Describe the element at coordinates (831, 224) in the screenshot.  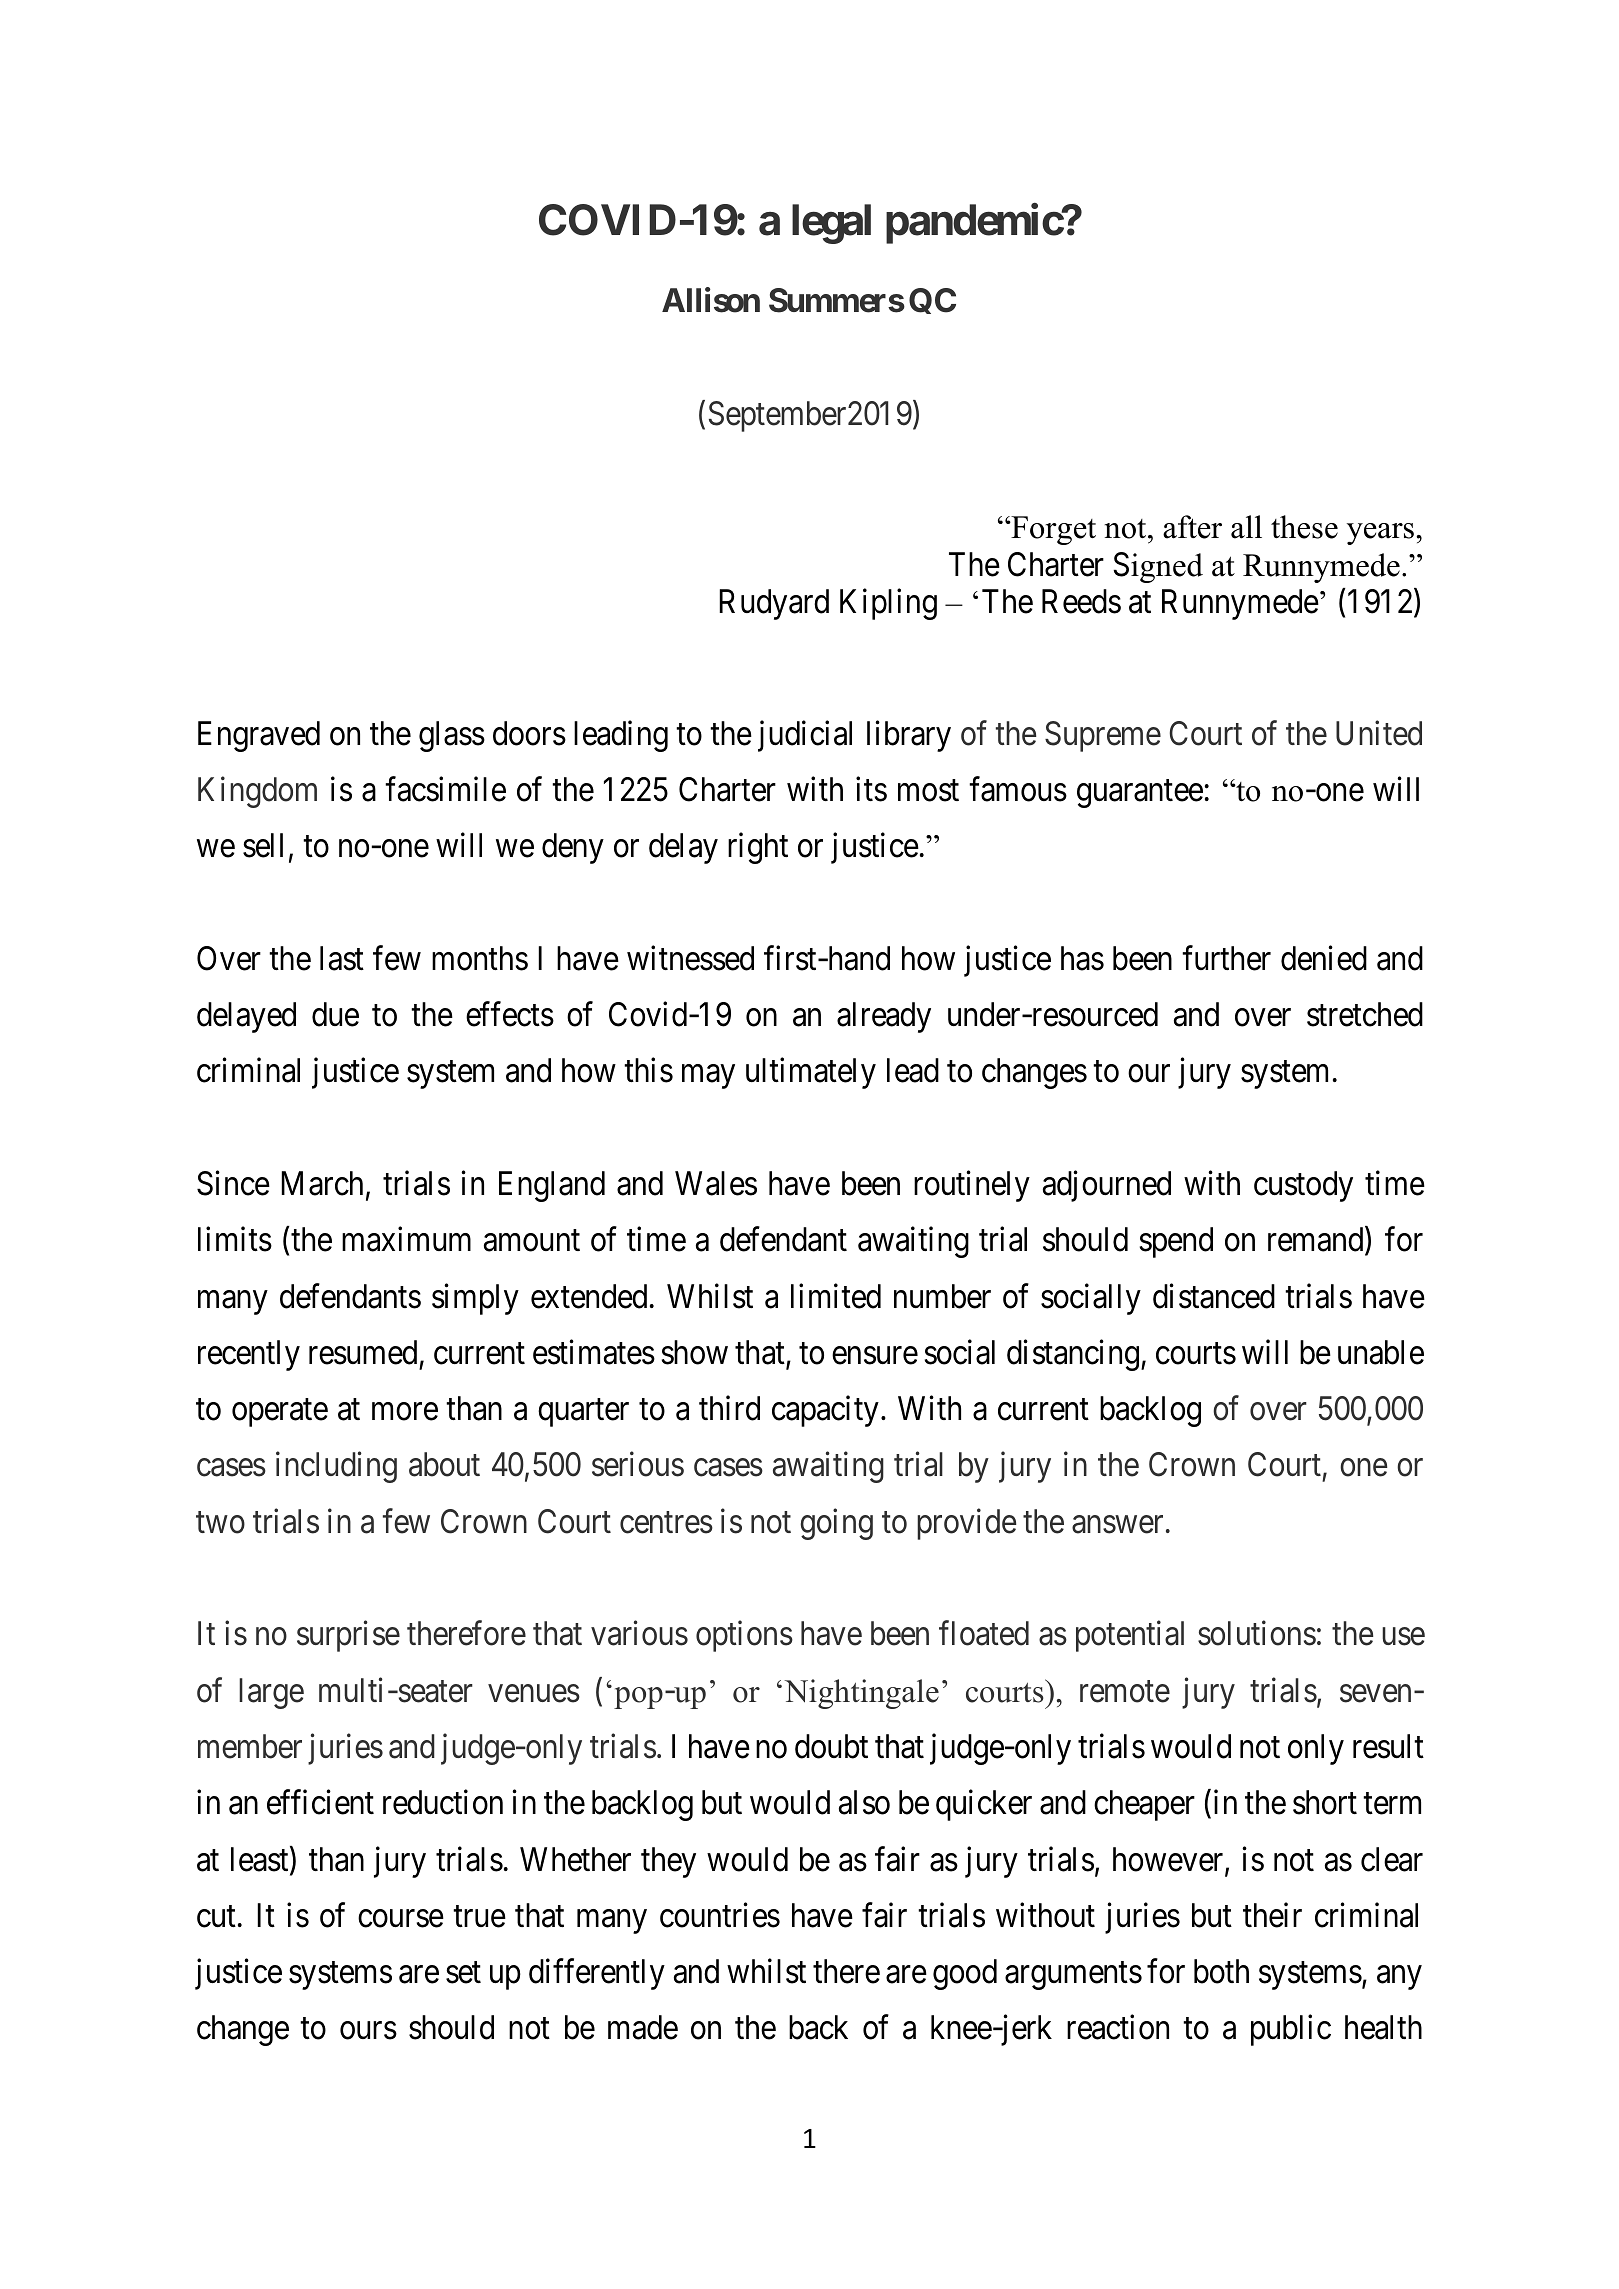
I see `legal` at that location.
